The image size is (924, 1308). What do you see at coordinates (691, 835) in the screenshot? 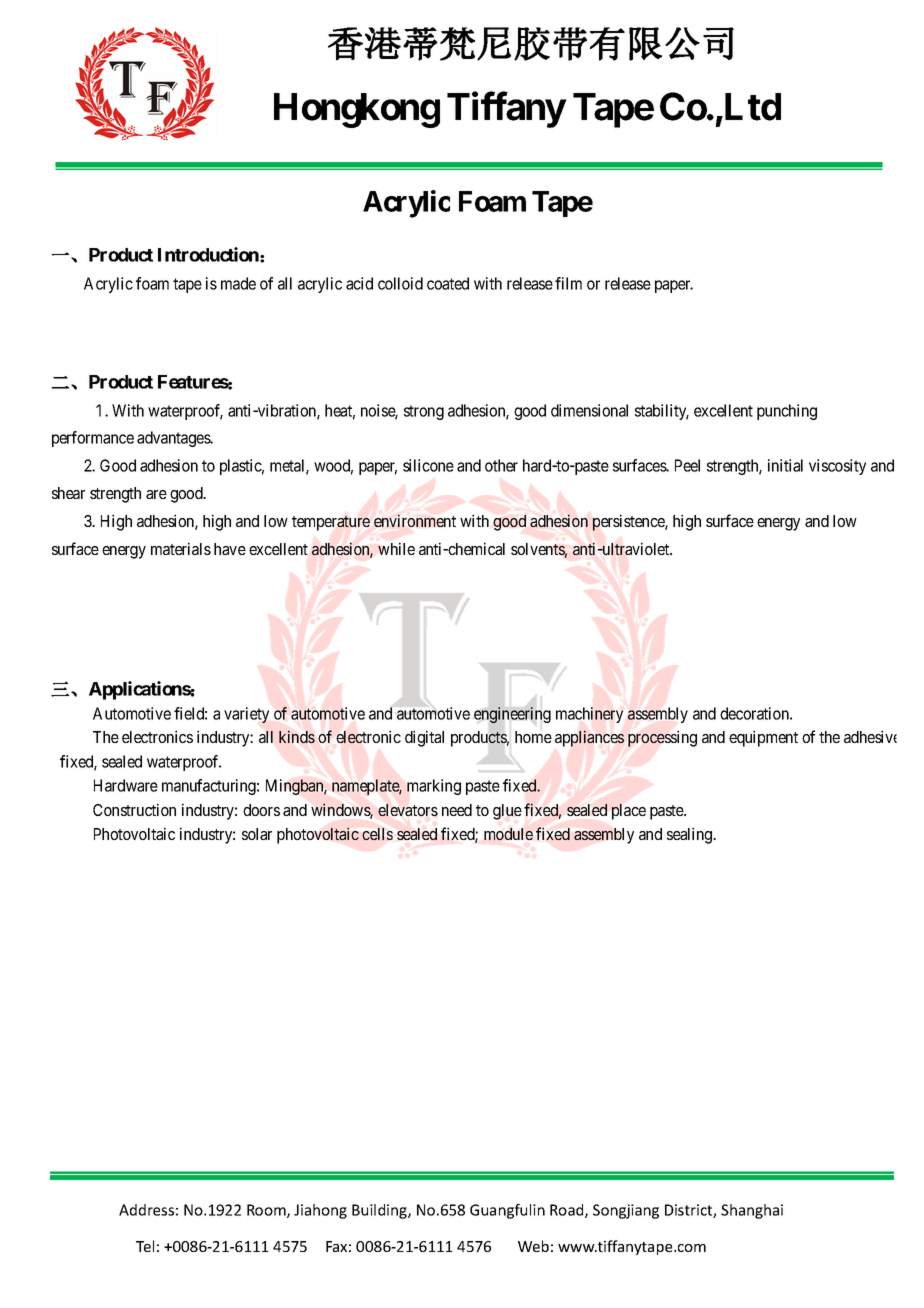
I see `sealing` at bounding box center [691, 835].
